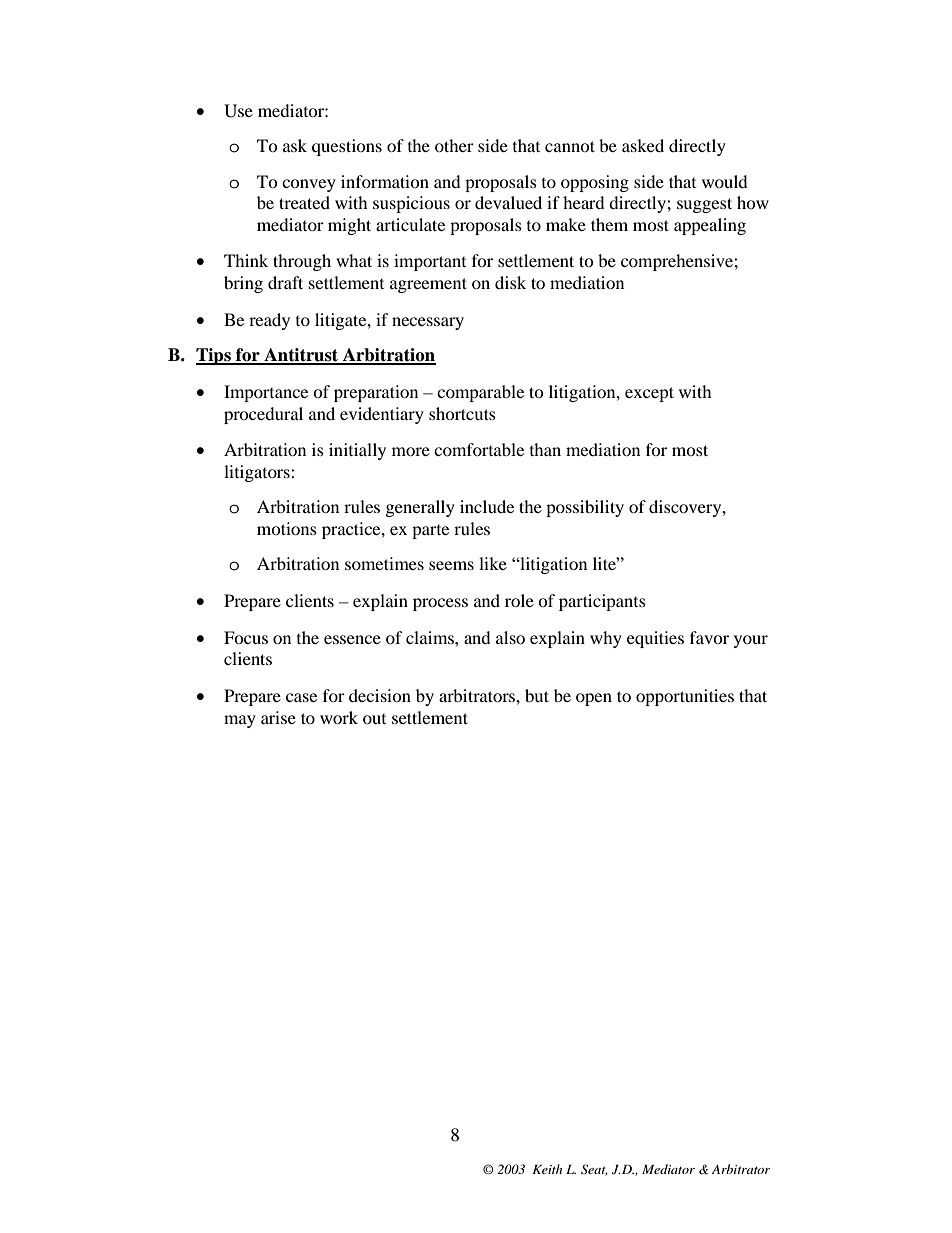 This document has width=952, height=1233. Describe the element at coordinates (278, 717) in the document. I see `arise` at that location.
